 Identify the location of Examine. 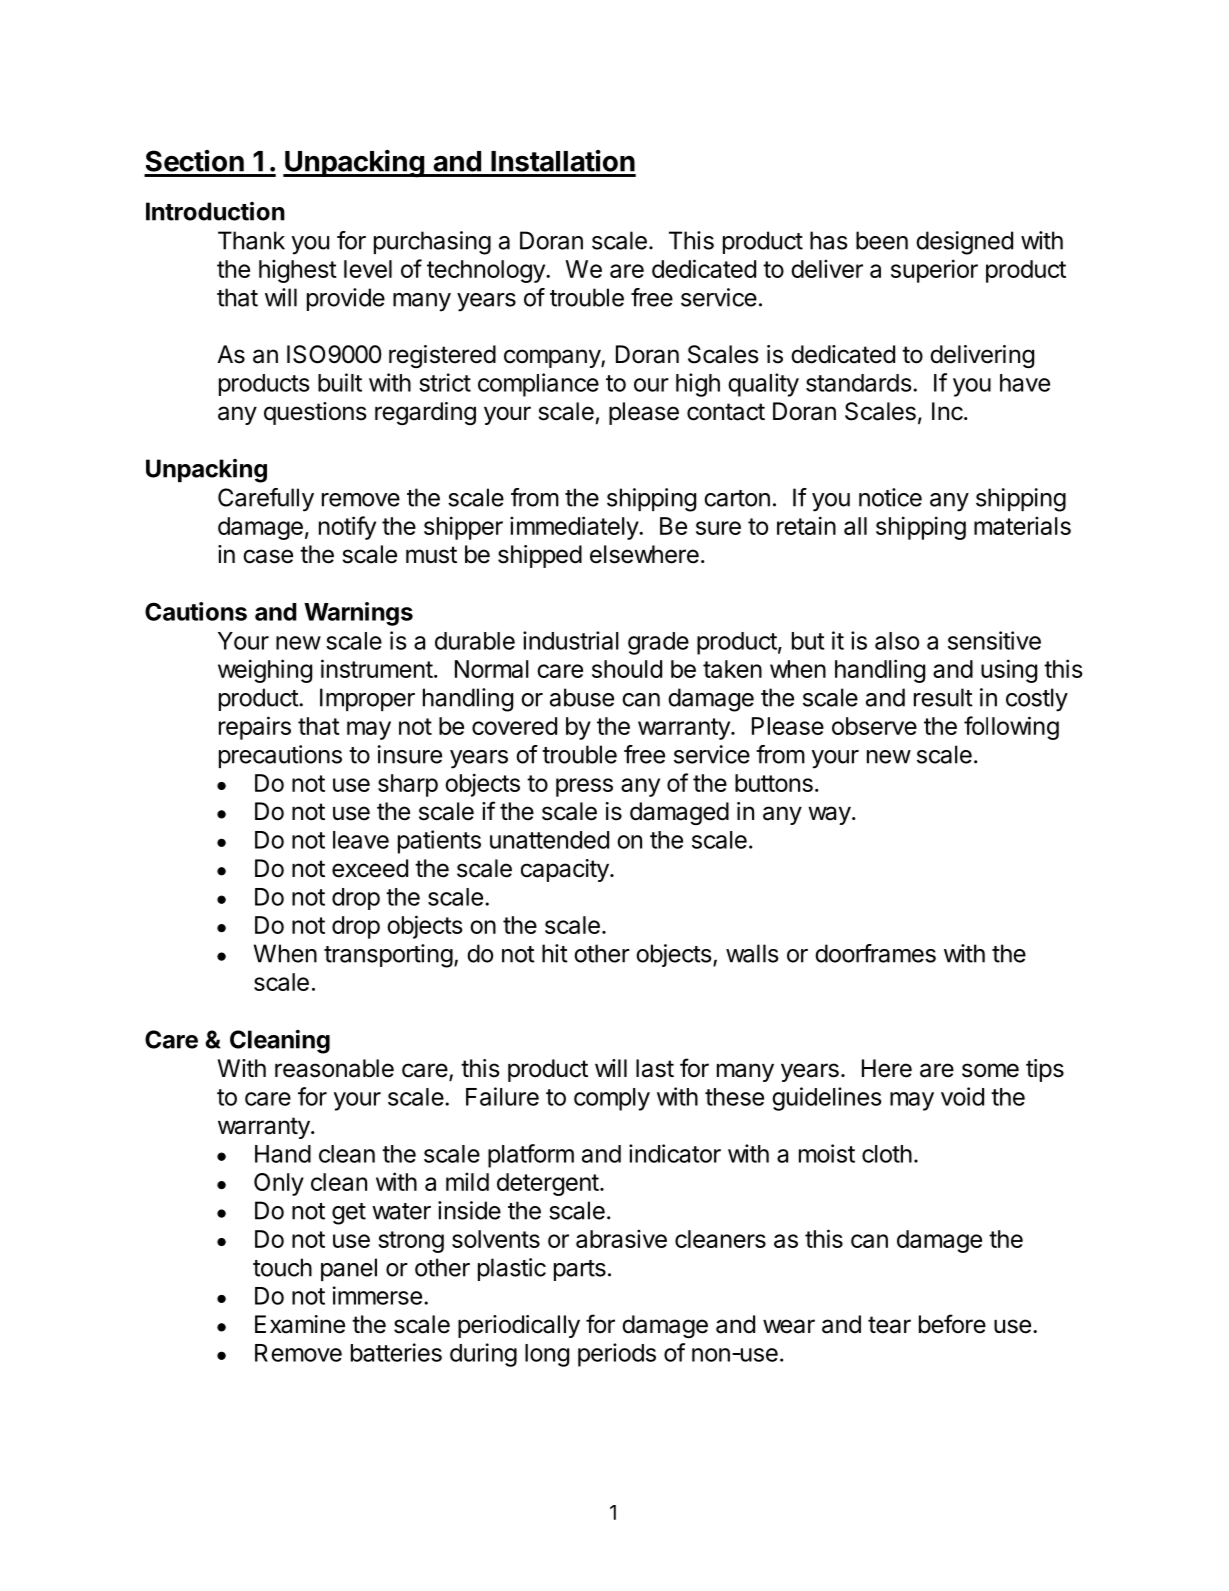
(300, 1324).
